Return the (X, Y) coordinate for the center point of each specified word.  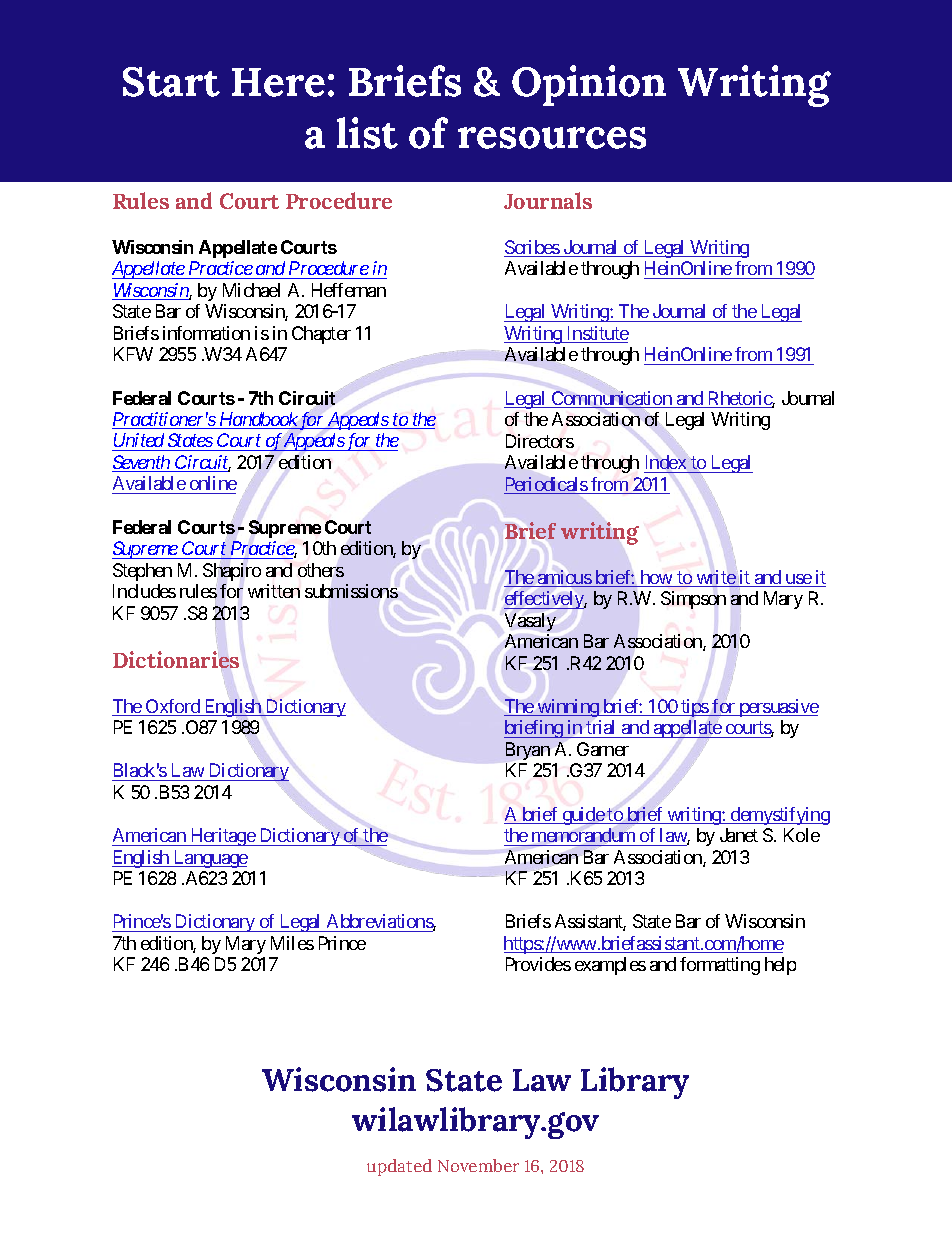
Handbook (258, 420)
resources (552, 138)
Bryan (528, 751)
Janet (739, 835)
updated (399, 1167)
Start (171, 82)
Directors (540, 441)
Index (666, 462)
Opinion (589, 85)
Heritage (222, 837)
